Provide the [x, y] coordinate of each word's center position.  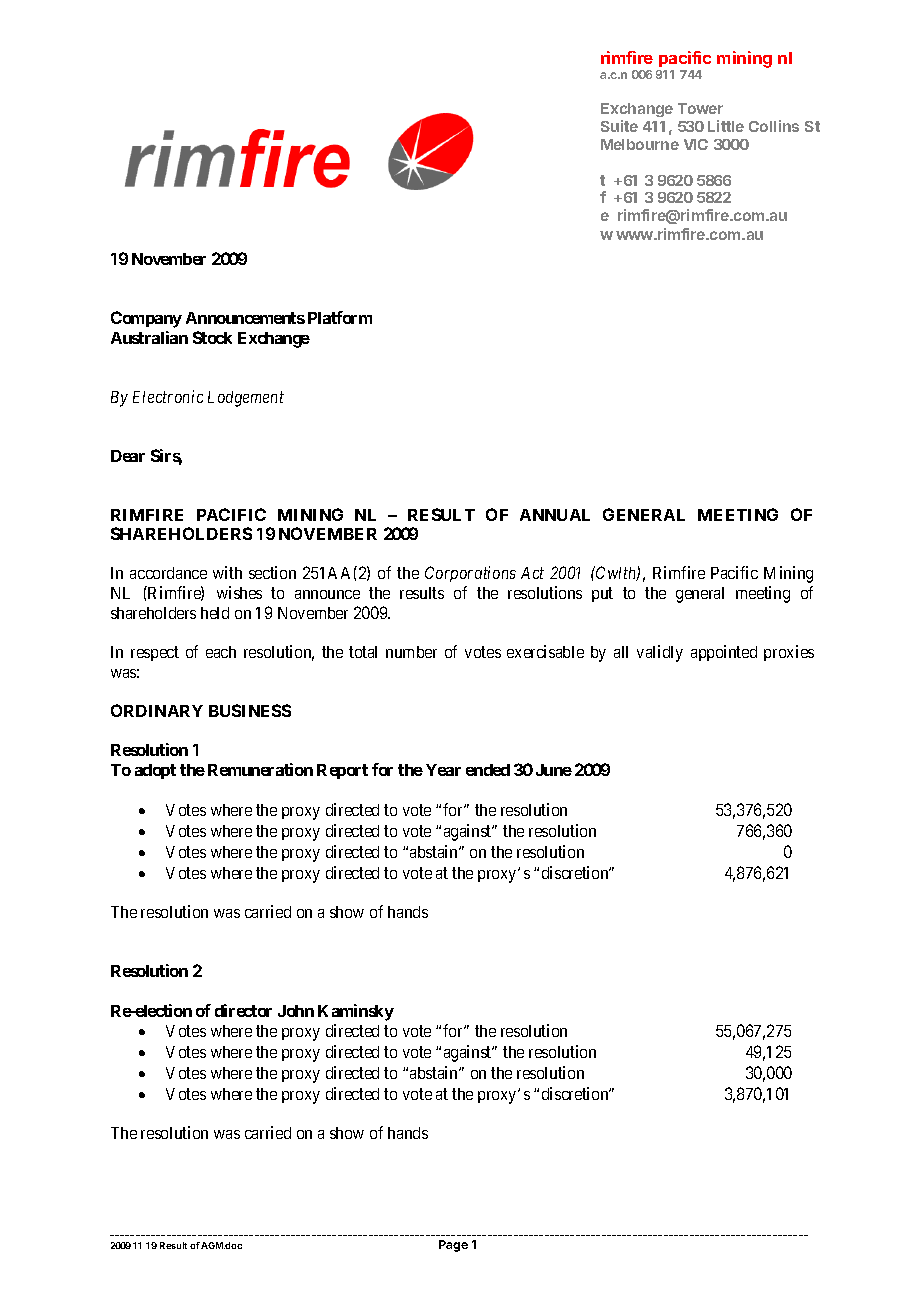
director [243, 1010]
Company [146, 319]
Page [453, 1246]
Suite [619, 126]
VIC [696, 144]
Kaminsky [356, 1012]
